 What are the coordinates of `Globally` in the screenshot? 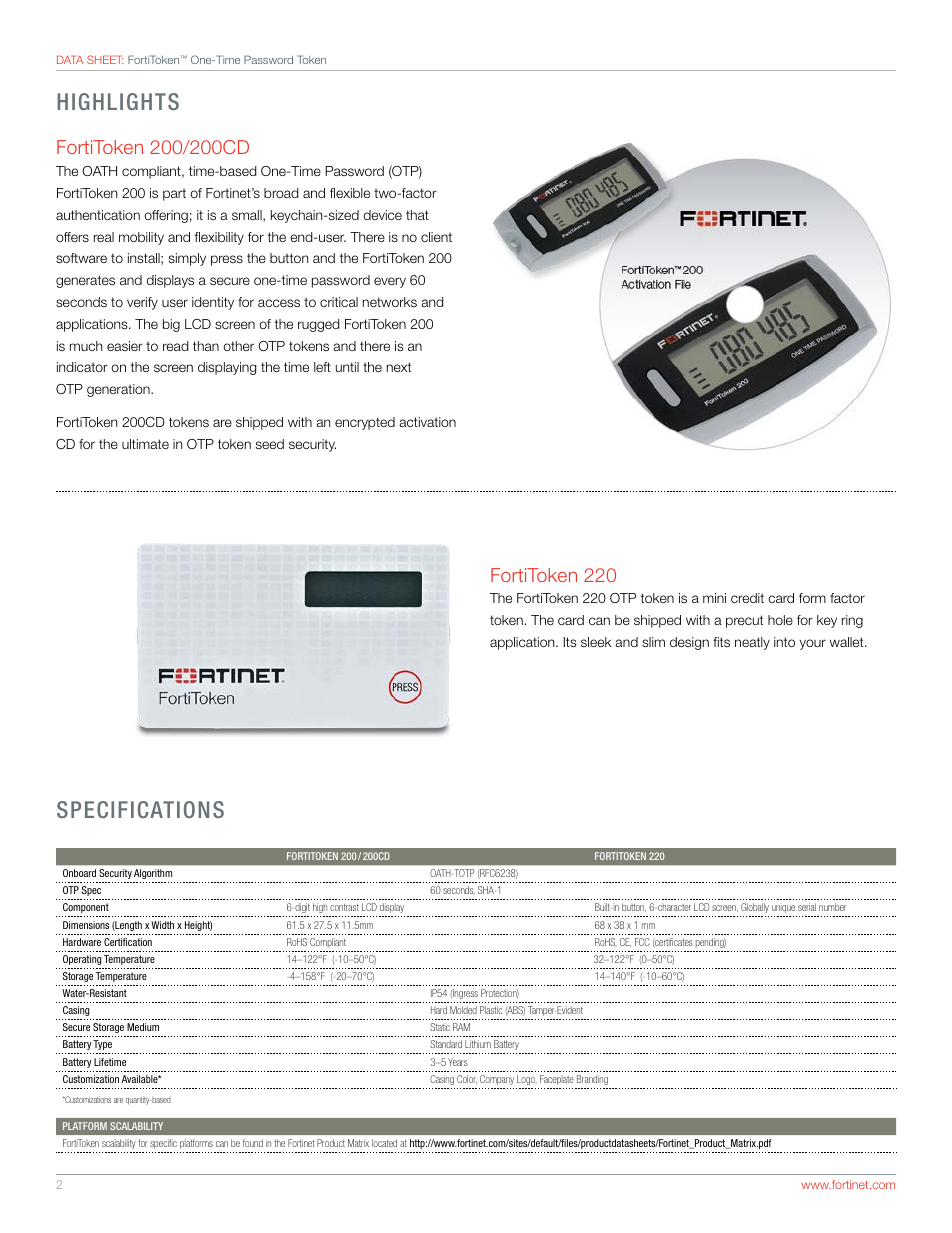 It's located at (755, 908).
